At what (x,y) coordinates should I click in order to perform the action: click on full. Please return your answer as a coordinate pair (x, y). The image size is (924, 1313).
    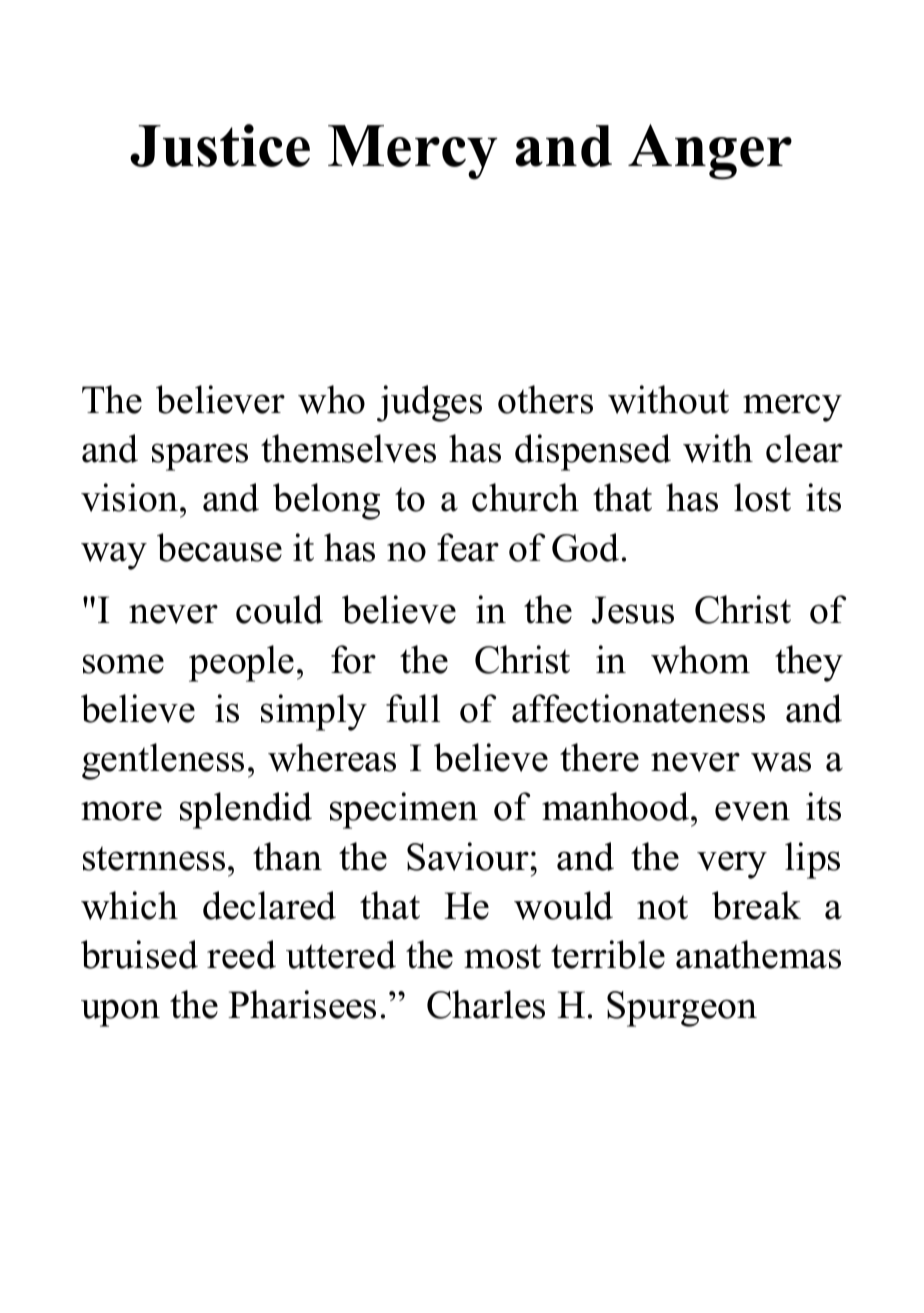
    Looking at the image, I should click on (413, 708).
